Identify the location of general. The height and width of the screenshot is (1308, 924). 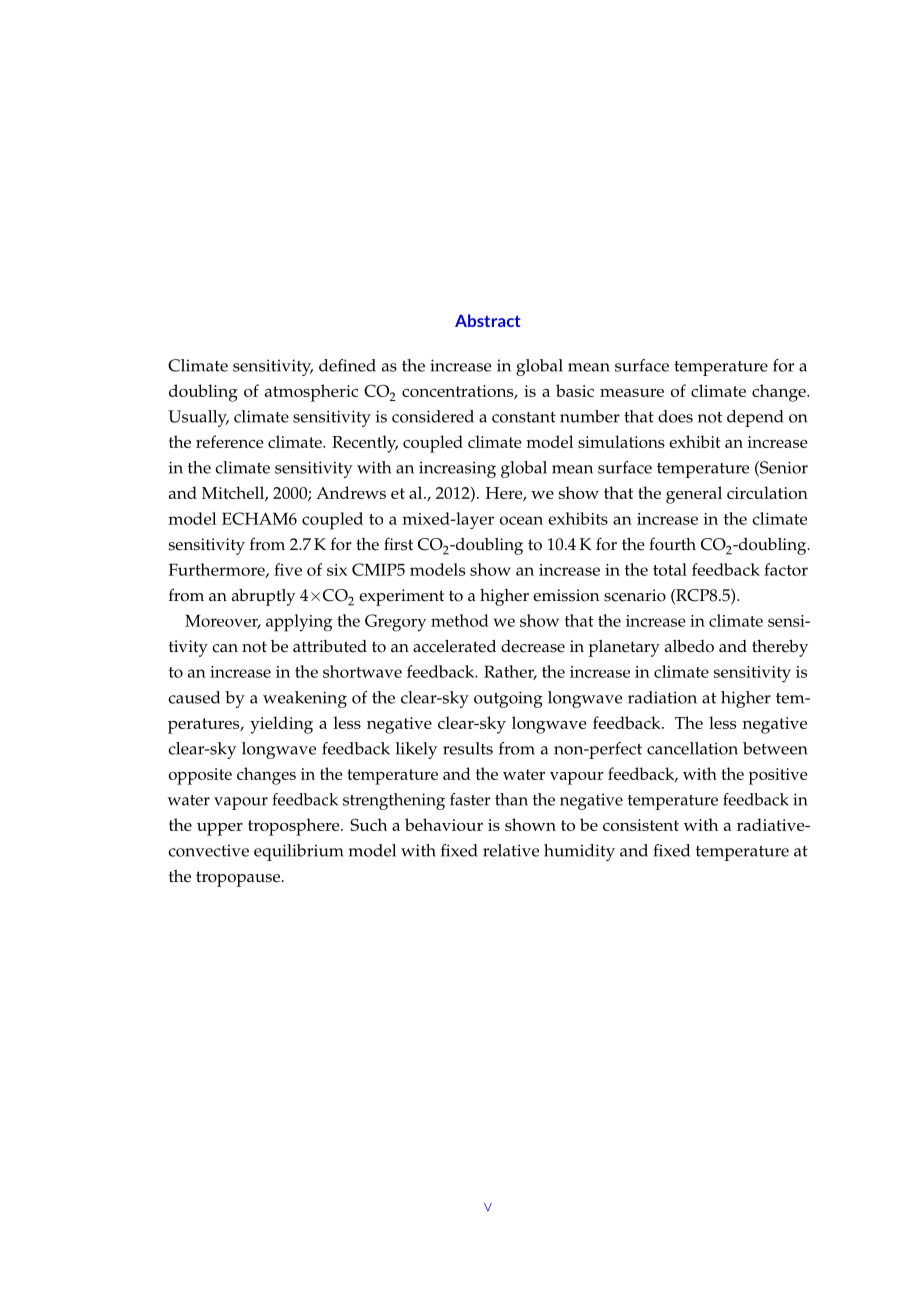
(694, 495).
